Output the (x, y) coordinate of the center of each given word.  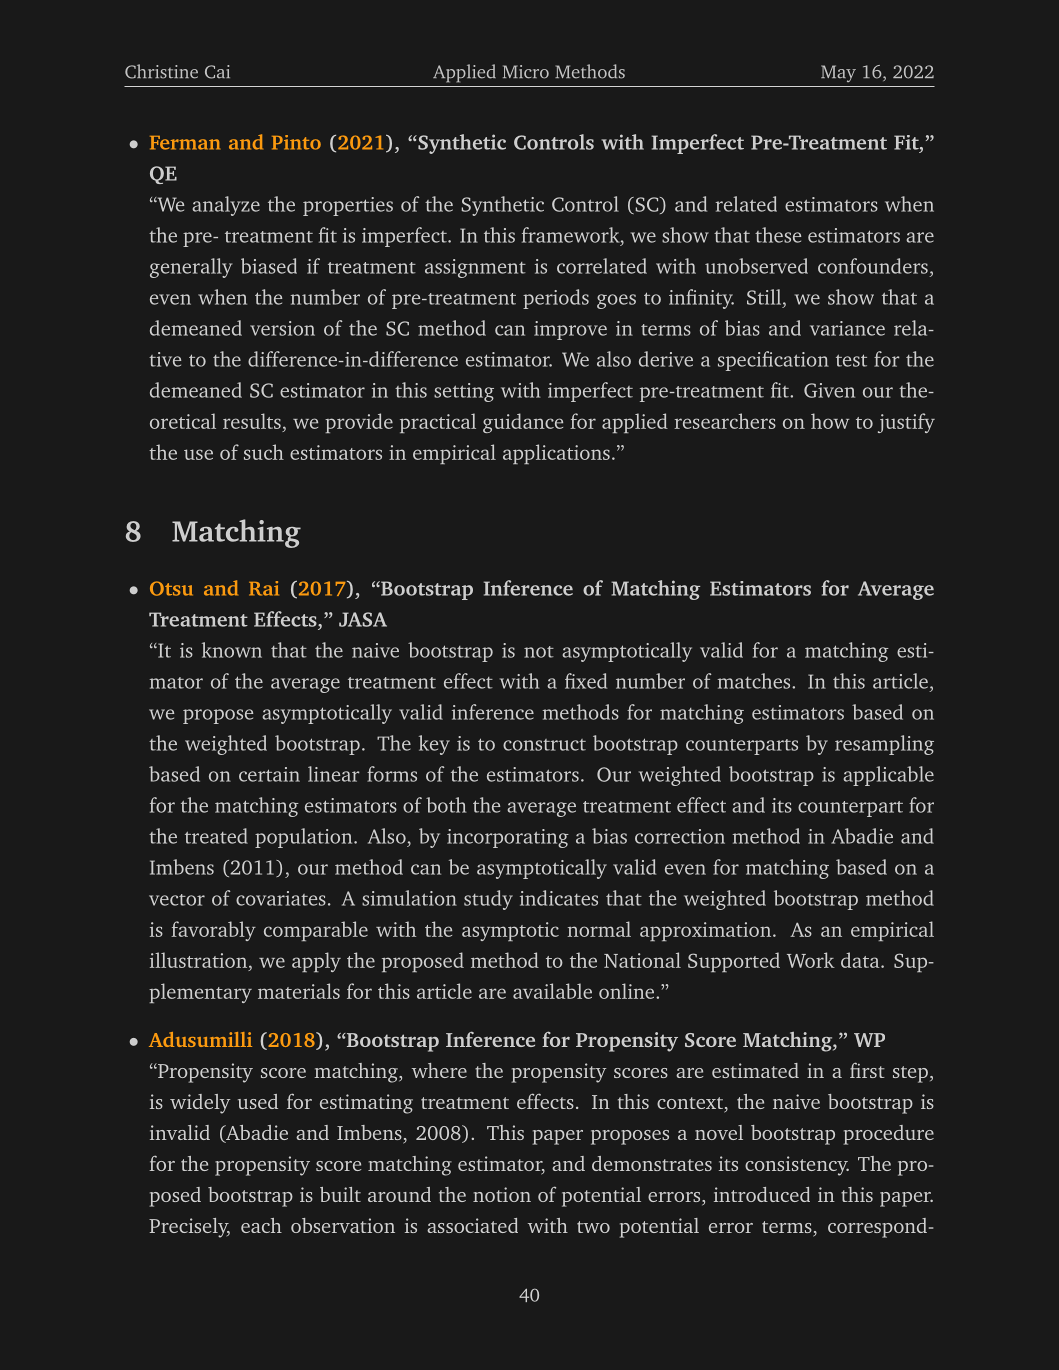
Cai (217, 72)
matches (755, 681)
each (261, 1225)
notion (502, 1194)
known (232, 650)
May (838, 73)
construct (544, 745)
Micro (526, 72)
